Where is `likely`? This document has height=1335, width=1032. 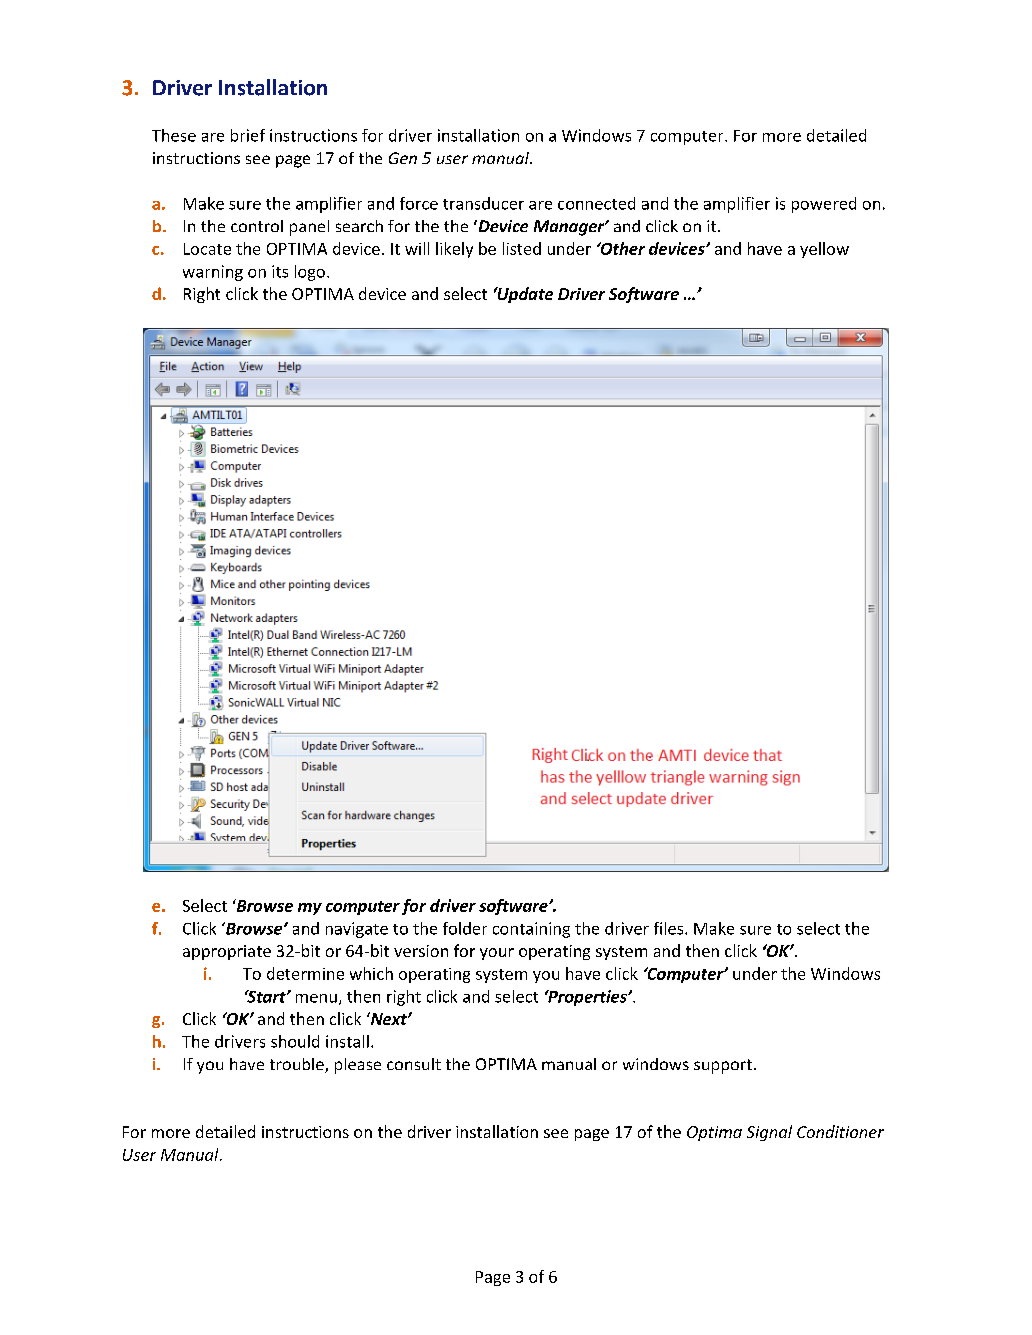
likely is located at coordinates (454, 250).
